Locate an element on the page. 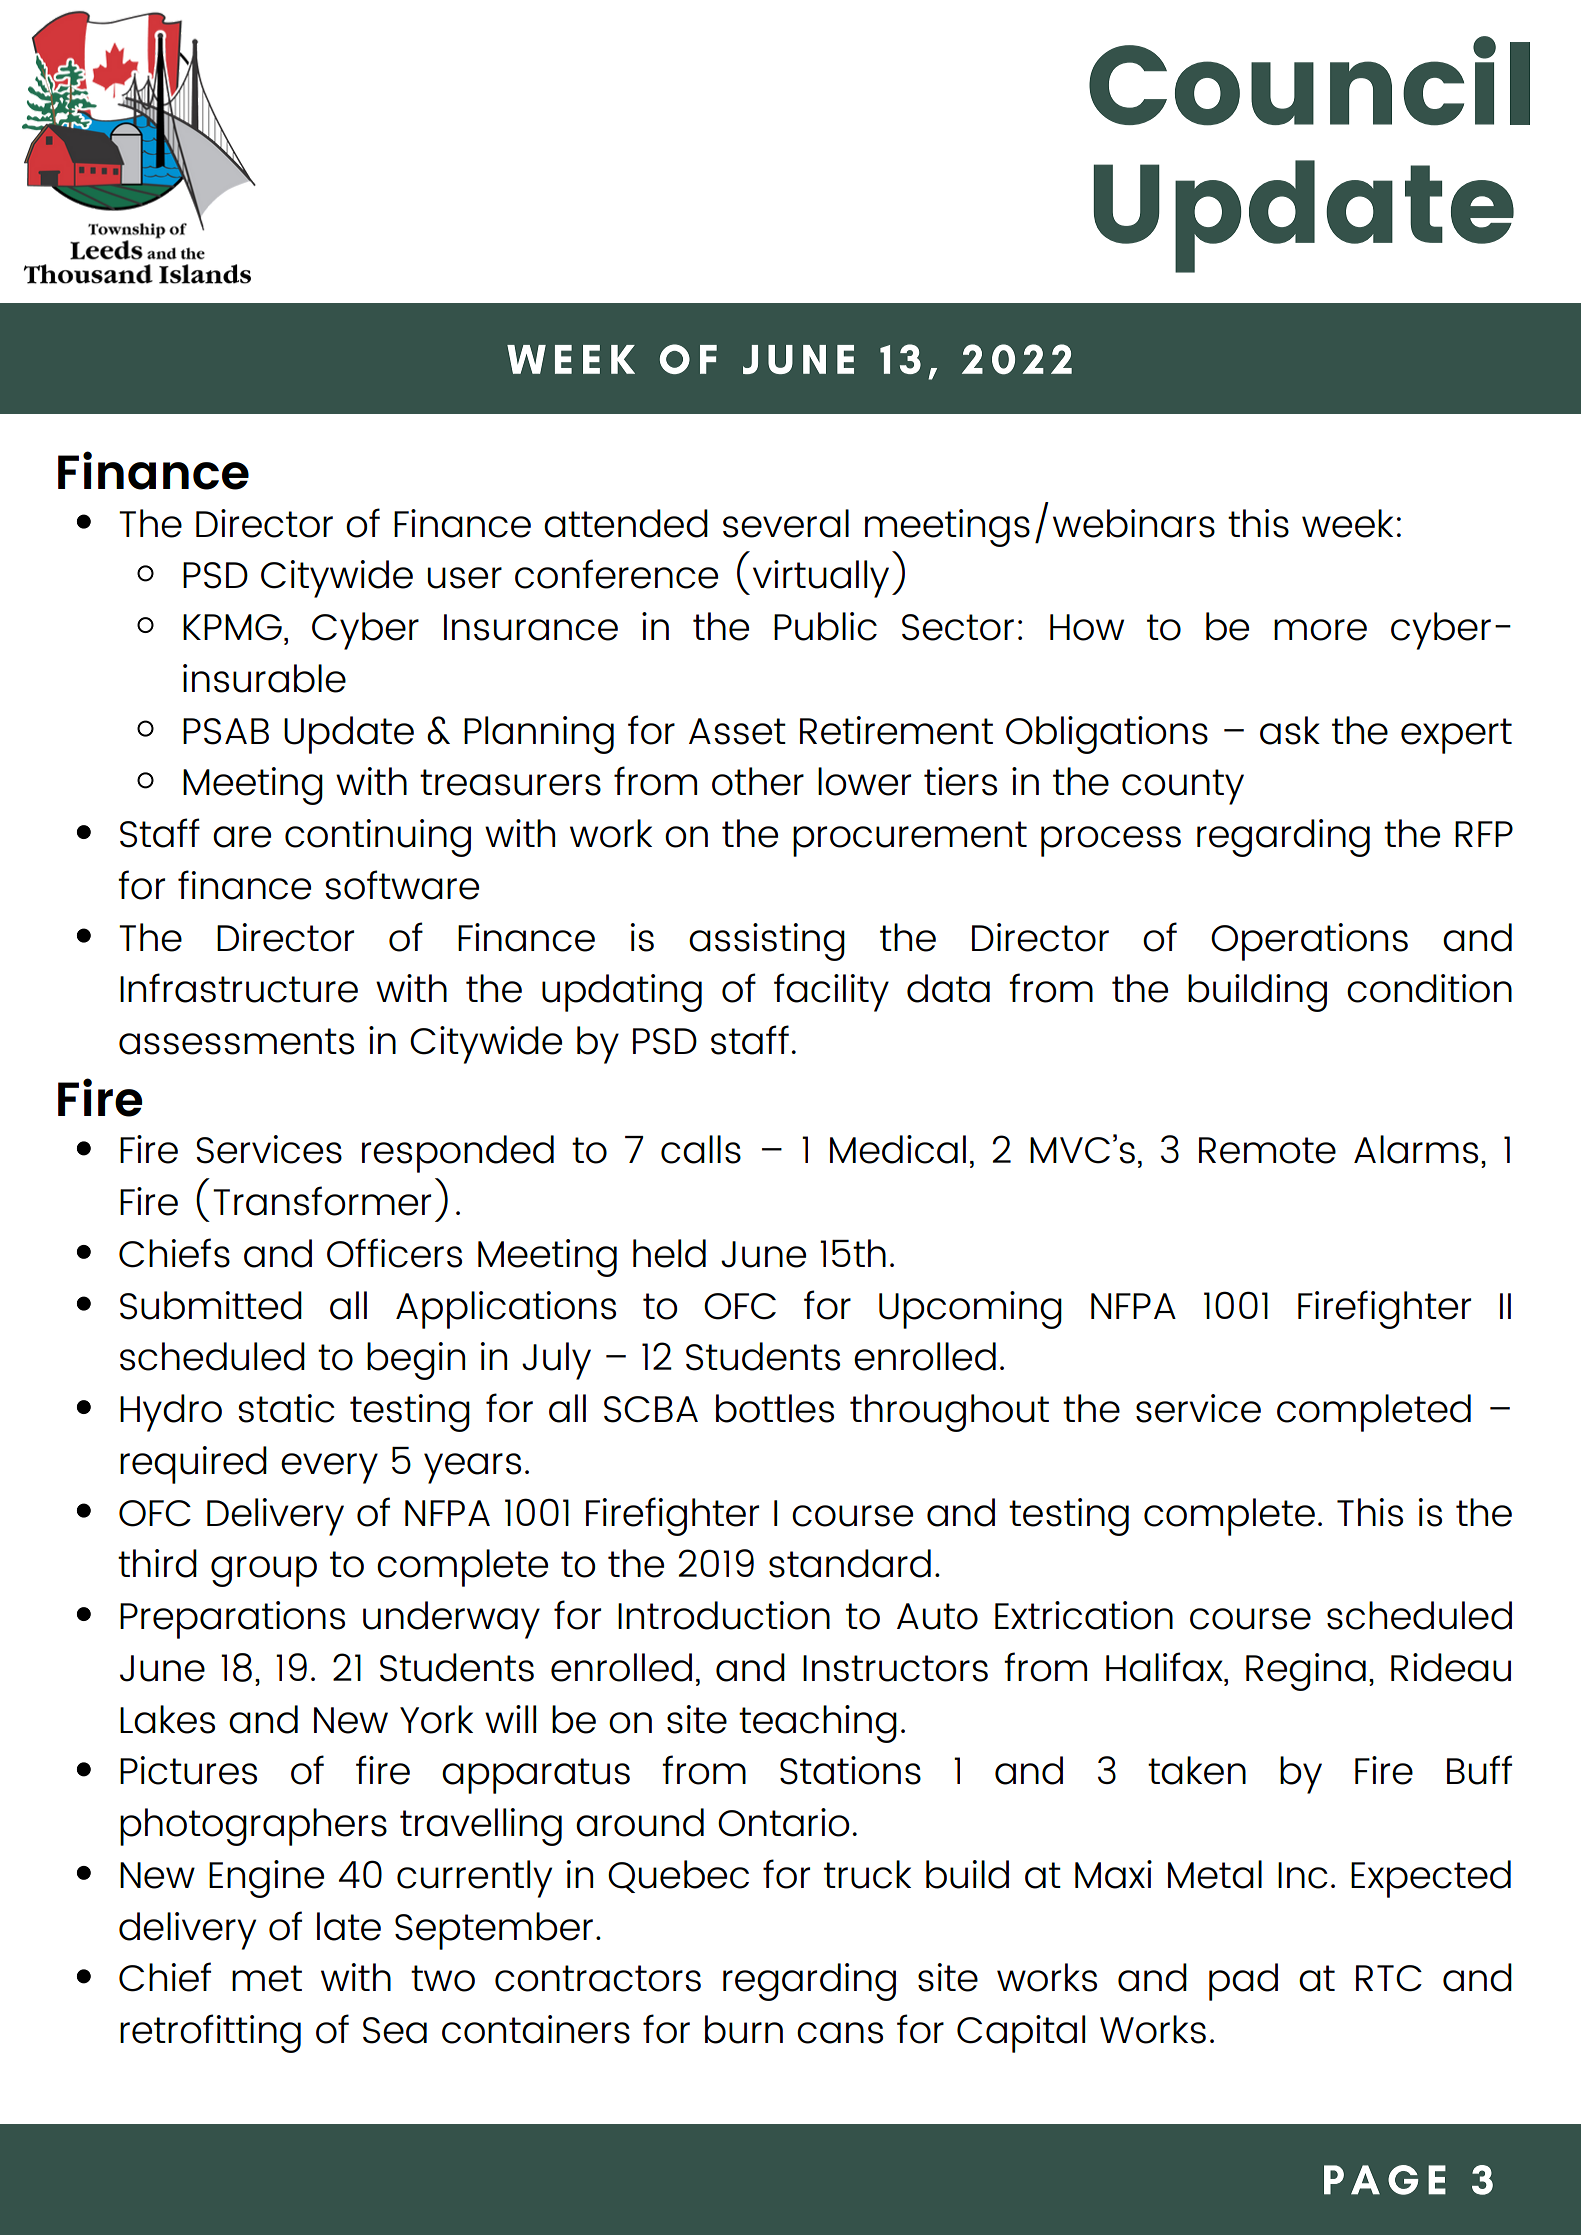 The width and height of the page is (1581, 2237). KPMG is located at coordinates (232, 627).
